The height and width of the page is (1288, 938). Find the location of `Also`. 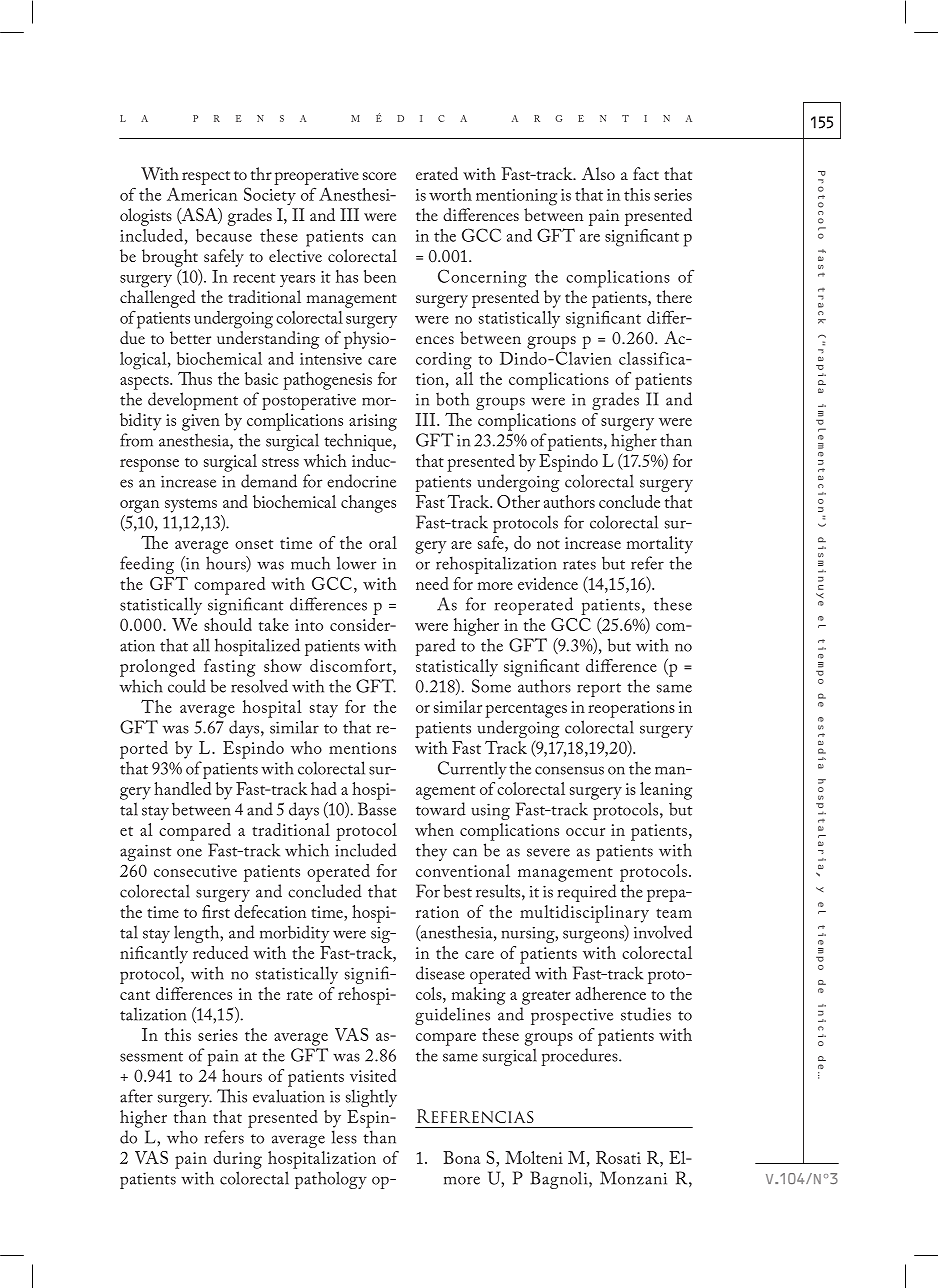

Also is located at coordinates (598, 173).
